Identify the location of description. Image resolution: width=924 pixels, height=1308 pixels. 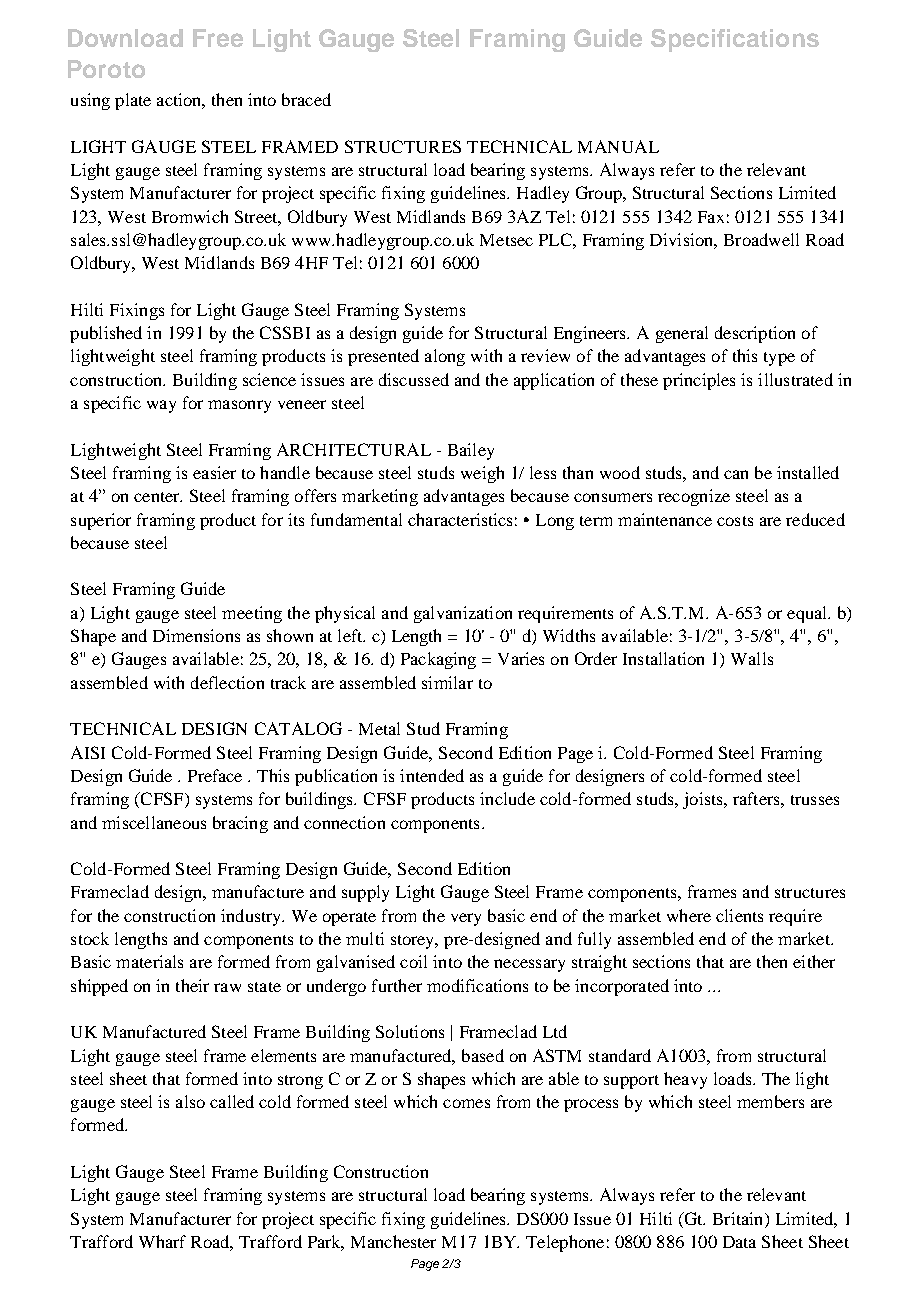
(755, 334).
